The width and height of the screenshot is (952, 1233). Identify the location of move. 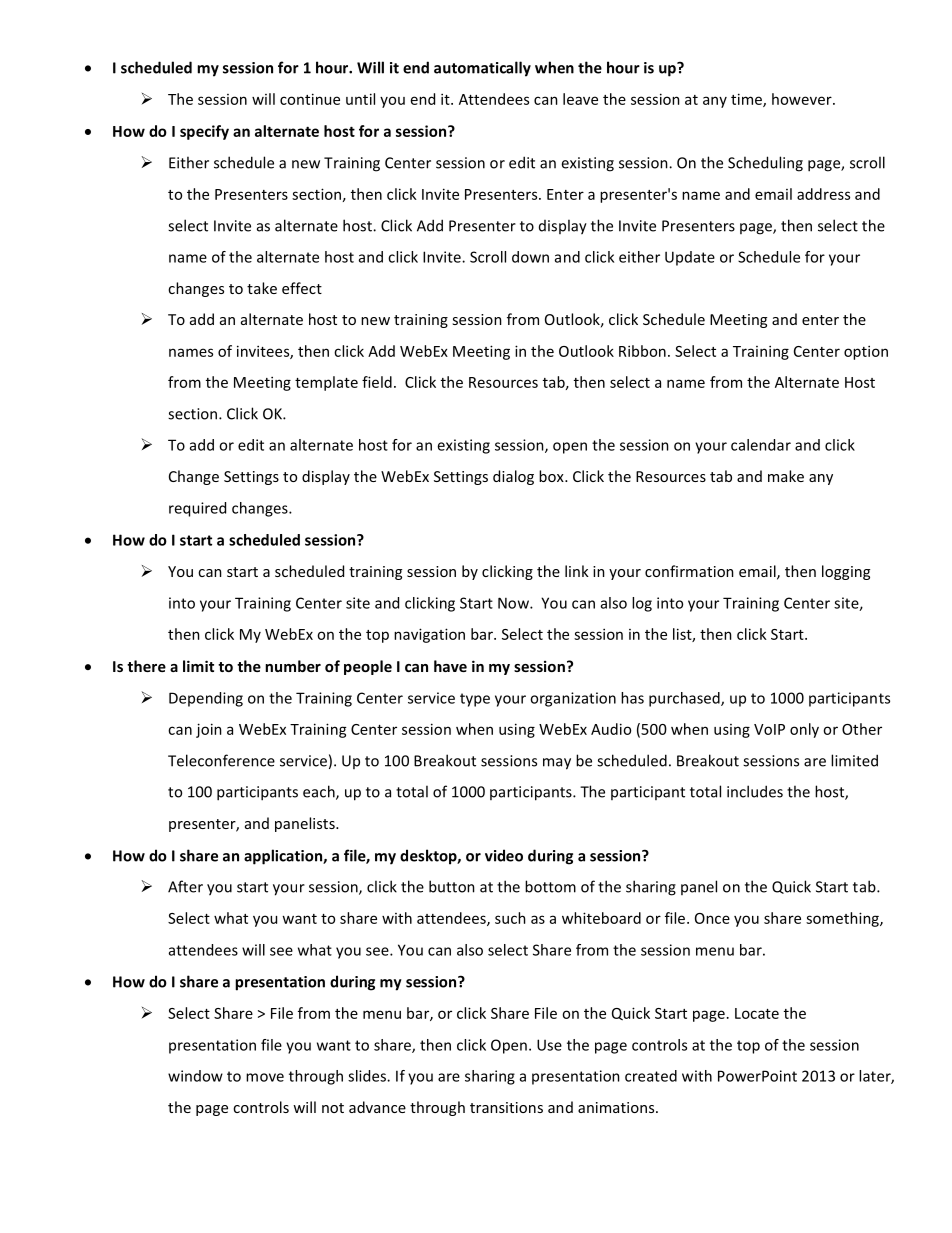
(265, 1077).
